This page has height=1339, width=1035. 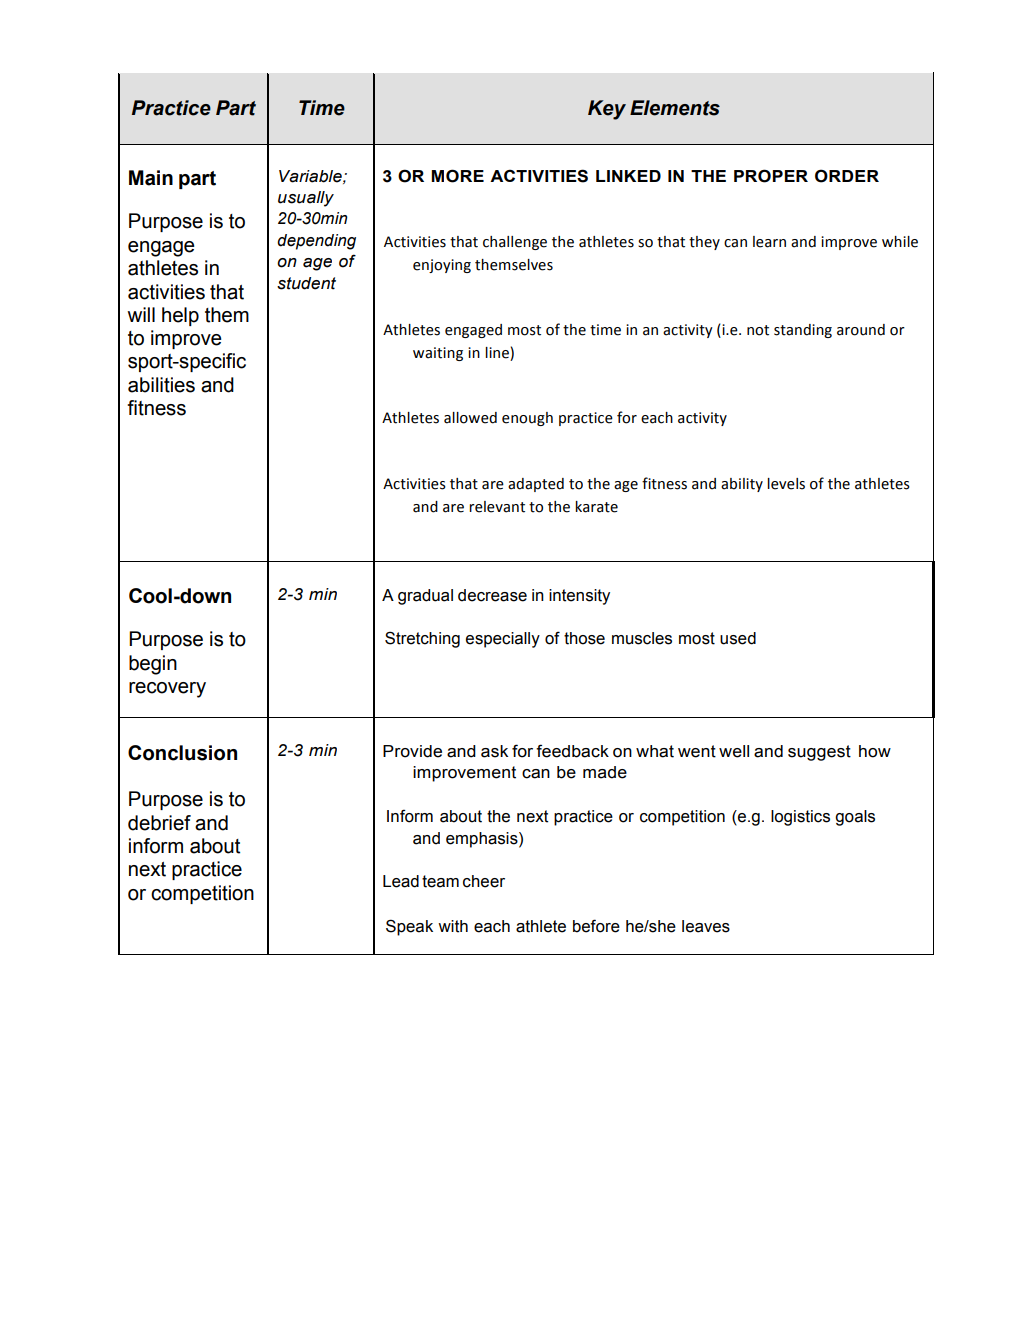 What do you see at coordinates (786, 484) in the page?
I see `levels` at bounding box center [786, 484].
